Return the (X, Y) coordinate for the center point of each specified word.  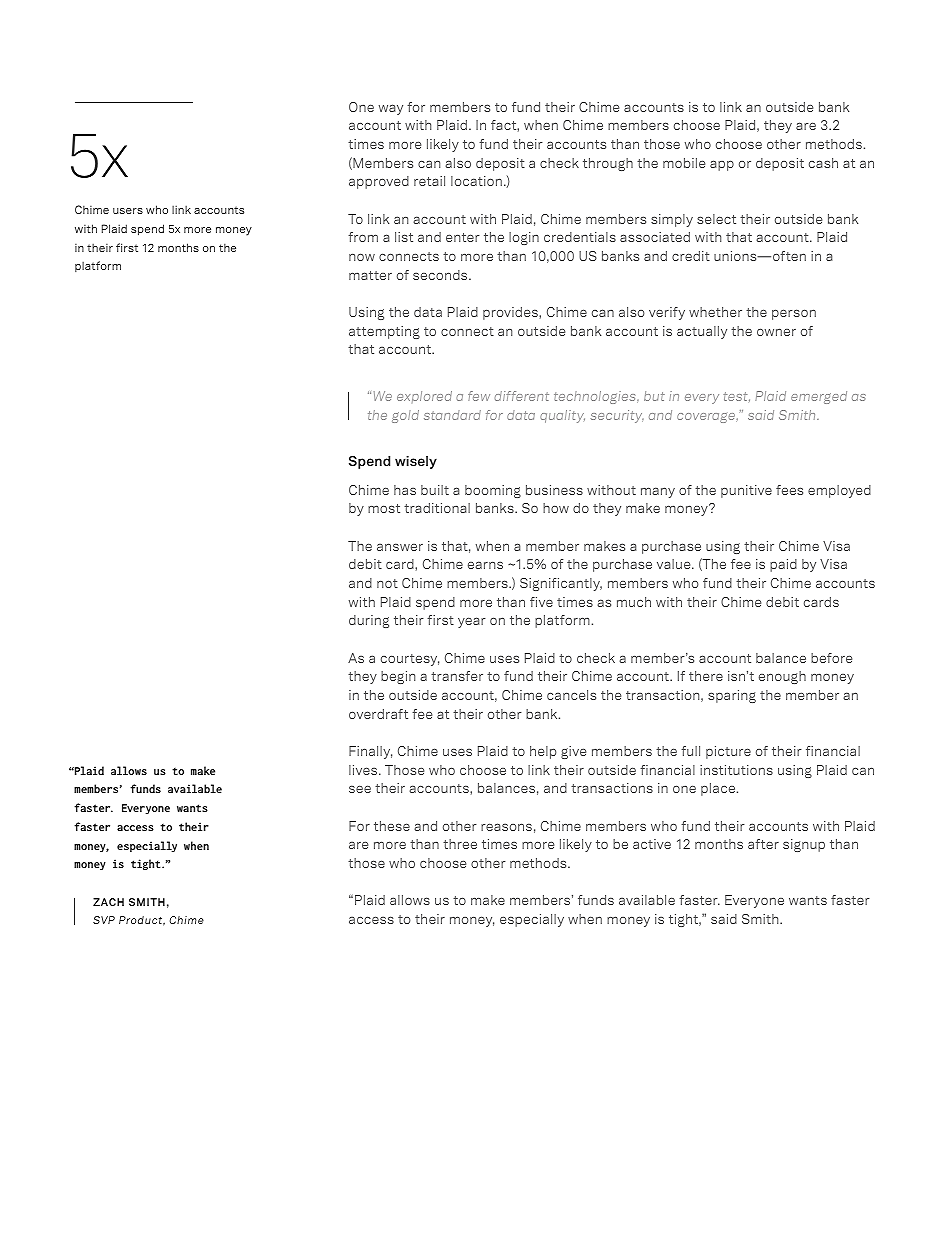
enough (782, 677)
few (479, 396)
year (472, 622)
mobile (684, 163)
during (369, 621)
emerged (819, 397)
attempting (384, 332)
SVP (104, 920)
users (128, 211)
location (476, 181)
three (460, 844)
